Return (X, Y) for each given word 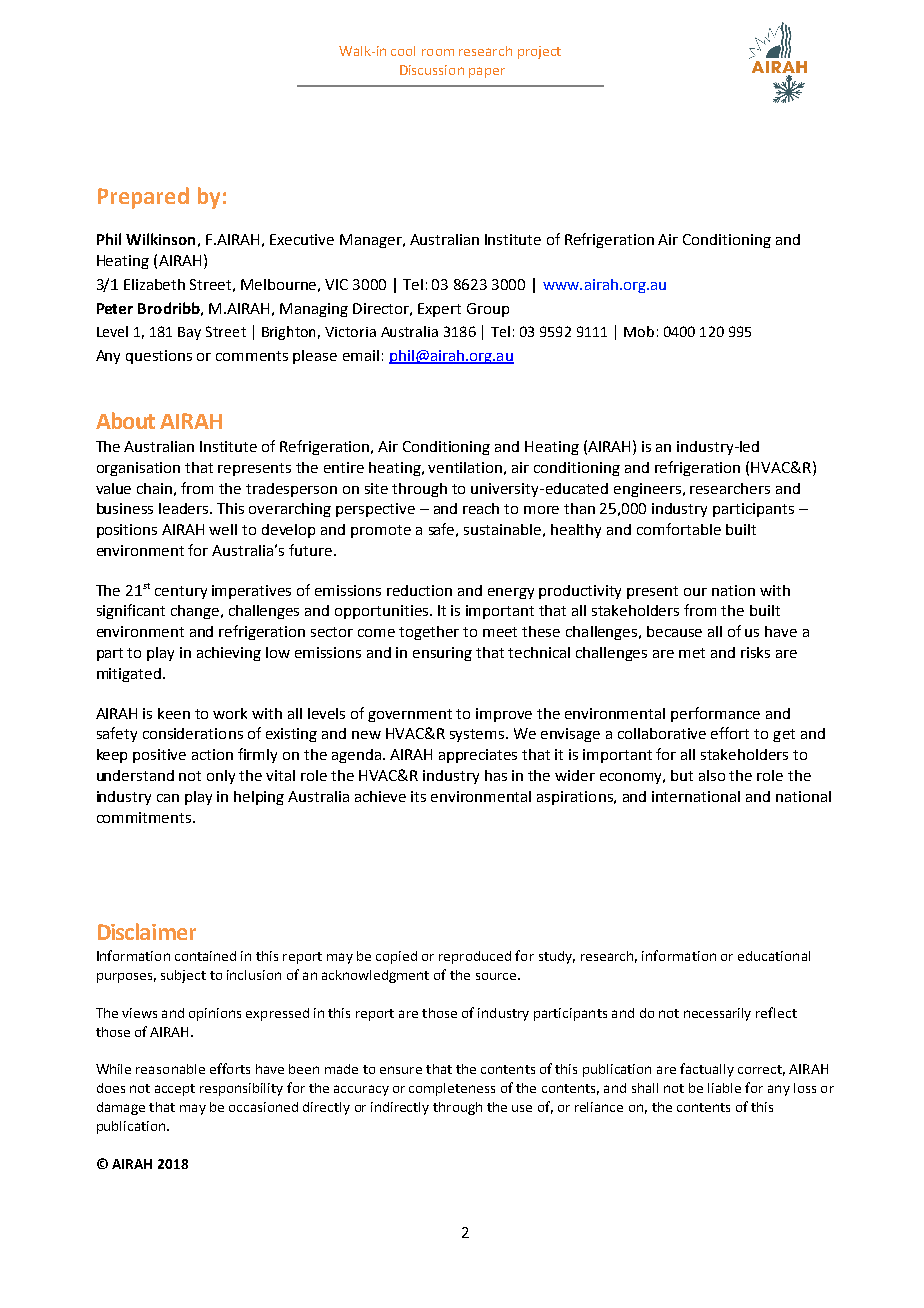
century (181, 592)
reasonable (170, 1069)
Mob (639, 331)
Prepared (143, 198)
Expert (439, 310)
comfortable (679, 529)
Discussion (432, 70)
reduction (419, 590)
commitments (145, 817)
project (539, 52)
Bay (189, 333)
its (418, 796)
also (712, 775)
